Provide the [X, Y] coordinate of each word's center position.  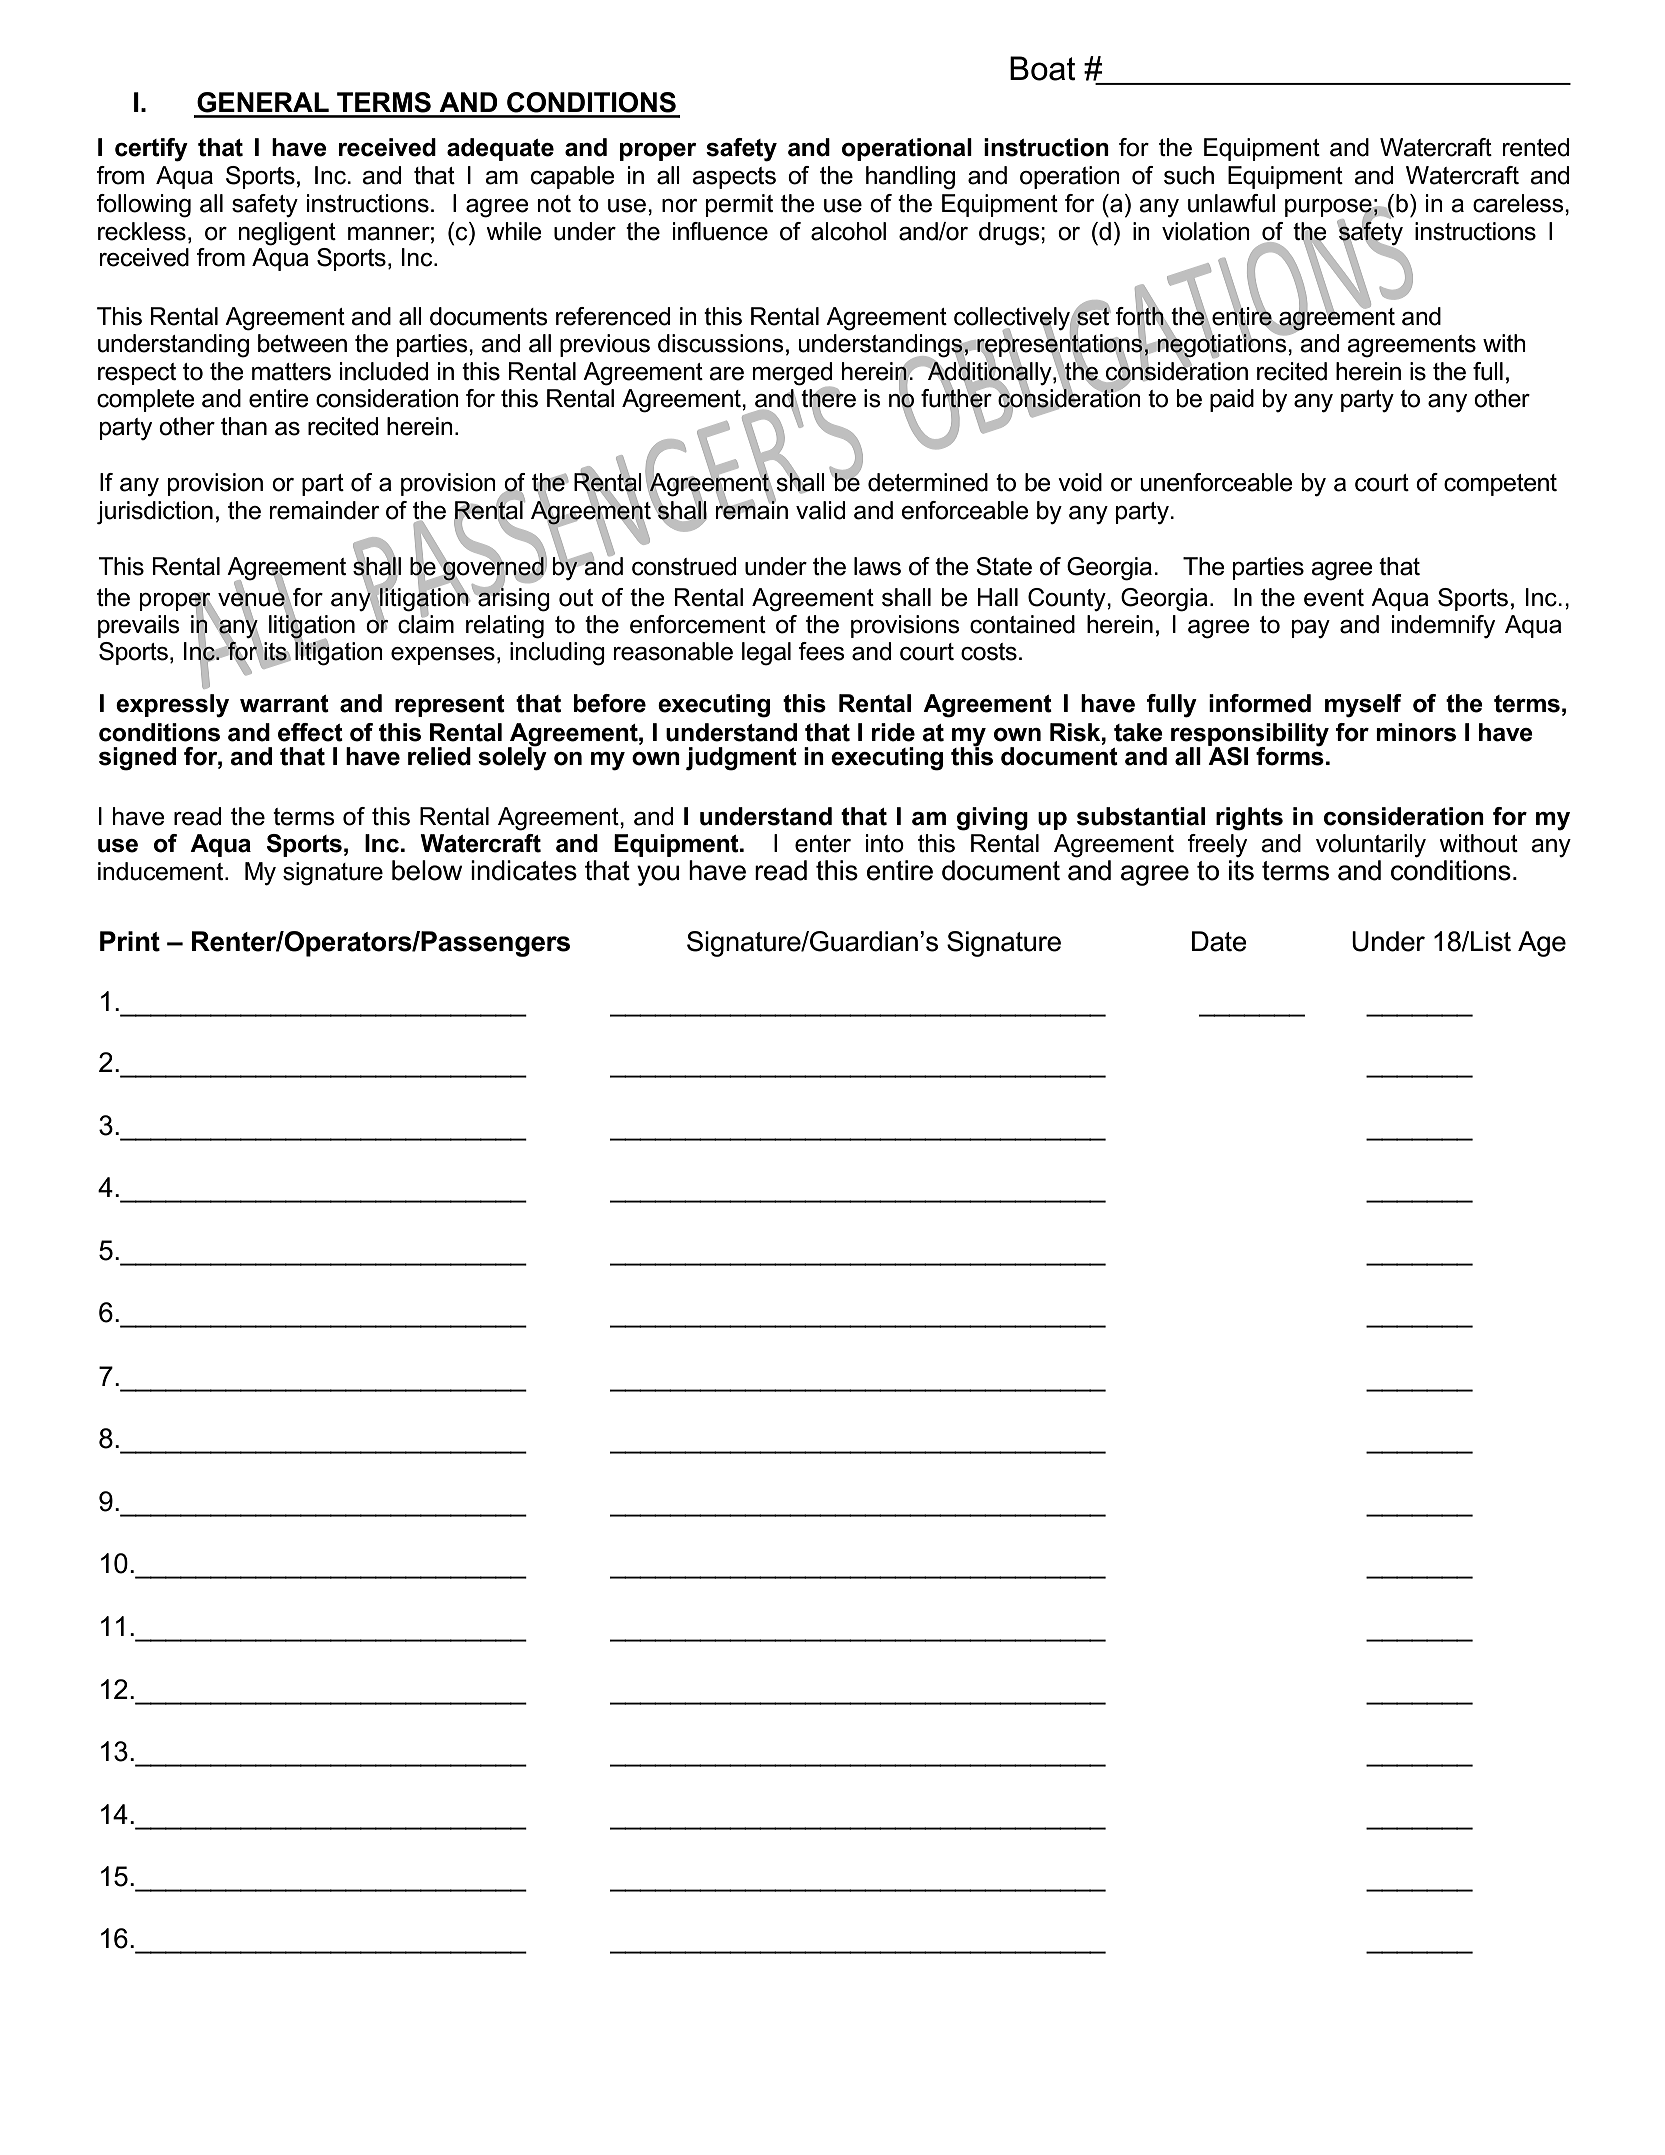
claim [426, 623]
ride [893, 732]
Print [130, 941]
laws [877, 566]
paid [1232, 400]
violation [1206, 231]
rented [1536, 147]
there [828, 398]
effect [310, 732]
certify [151, 150]
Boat [1043, 68]
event [1334, 598]
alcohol [848, 231]
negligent [287, 234]
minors [1416, 732]
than [244, 426]
